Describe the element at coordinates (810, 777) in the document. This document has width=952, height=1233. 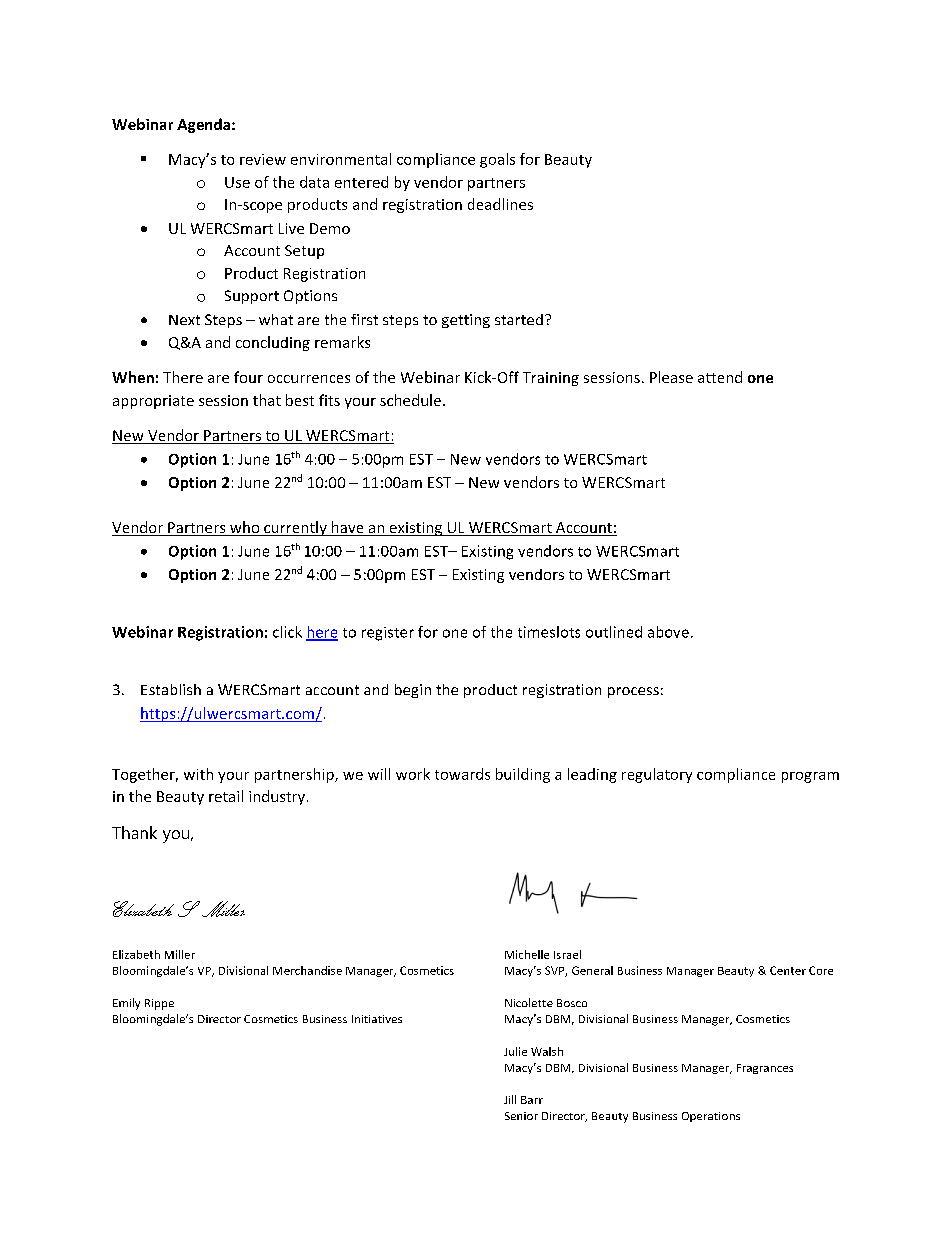
I see `program` at that location.
